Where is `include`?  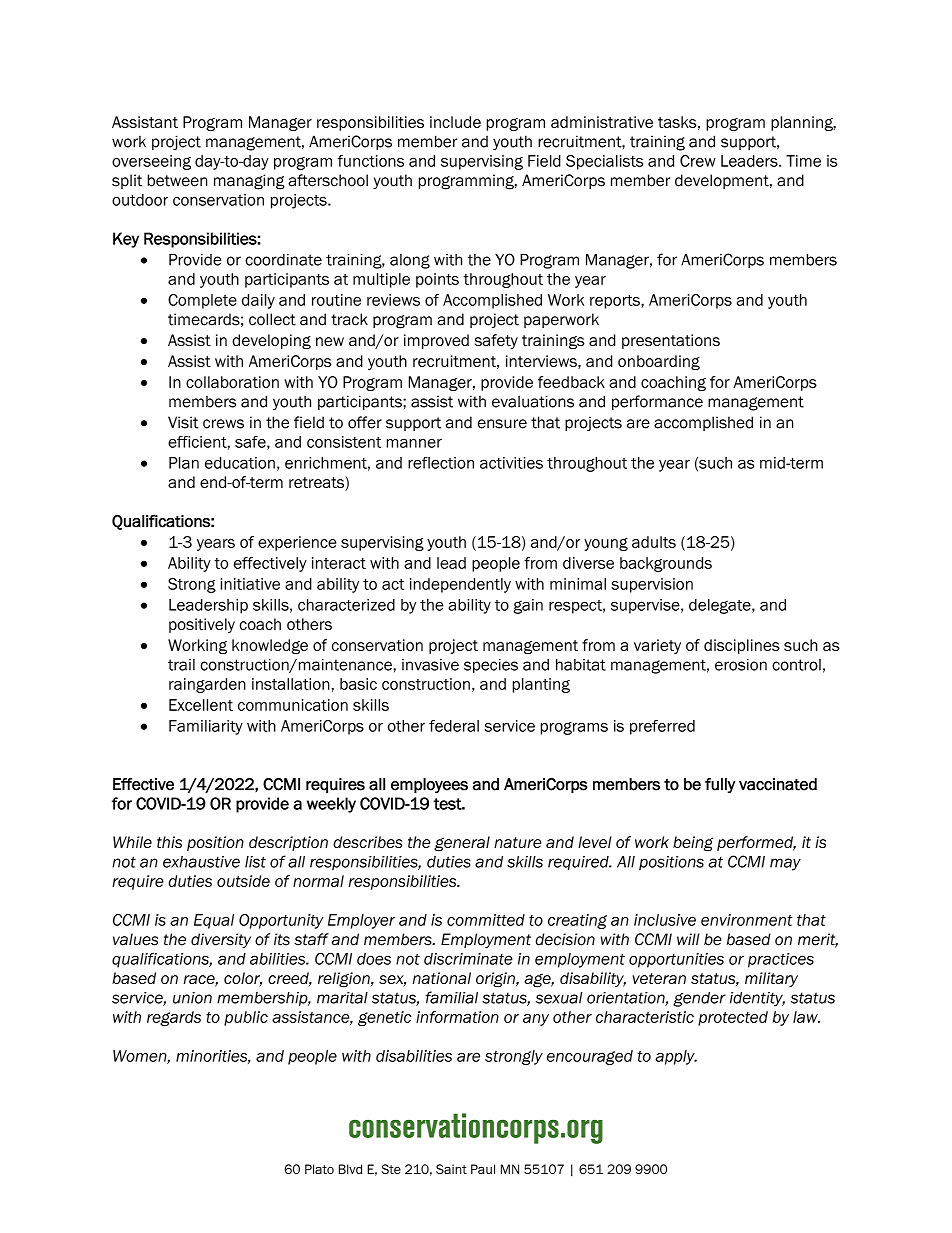 include is located at coordinates (455, 122).
